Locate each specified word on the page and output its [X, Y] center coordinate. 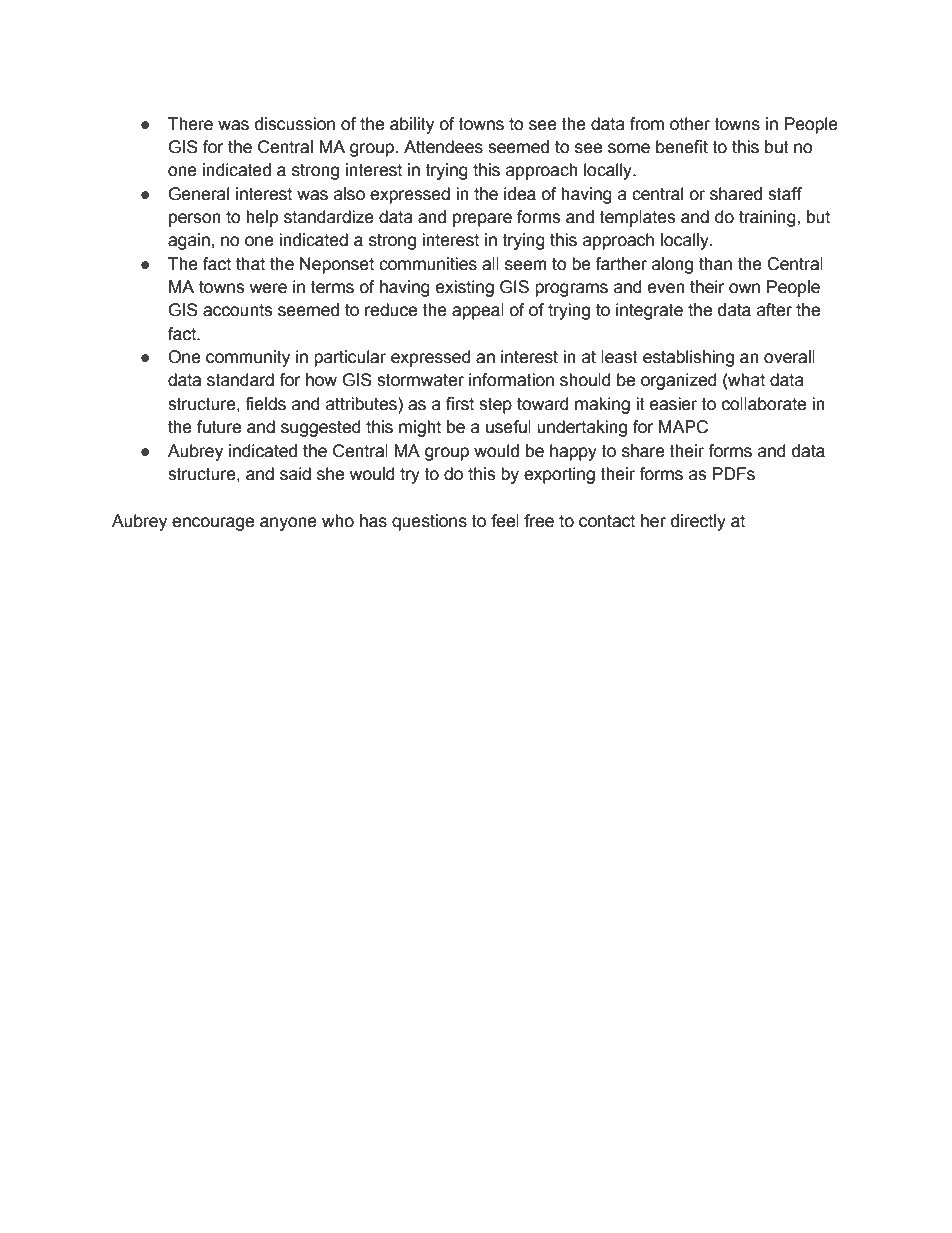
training [768, 218]
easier [673, 404]
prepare [482, 220]
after [774, 310]
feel [505, 521]
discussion [295, 124]
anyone [288, 524]
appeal [478, 311]
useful [508, 427]
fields [265, 404]
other [690, 124]
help [262, 218]
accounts [237, 310]
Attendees [443, 147]
